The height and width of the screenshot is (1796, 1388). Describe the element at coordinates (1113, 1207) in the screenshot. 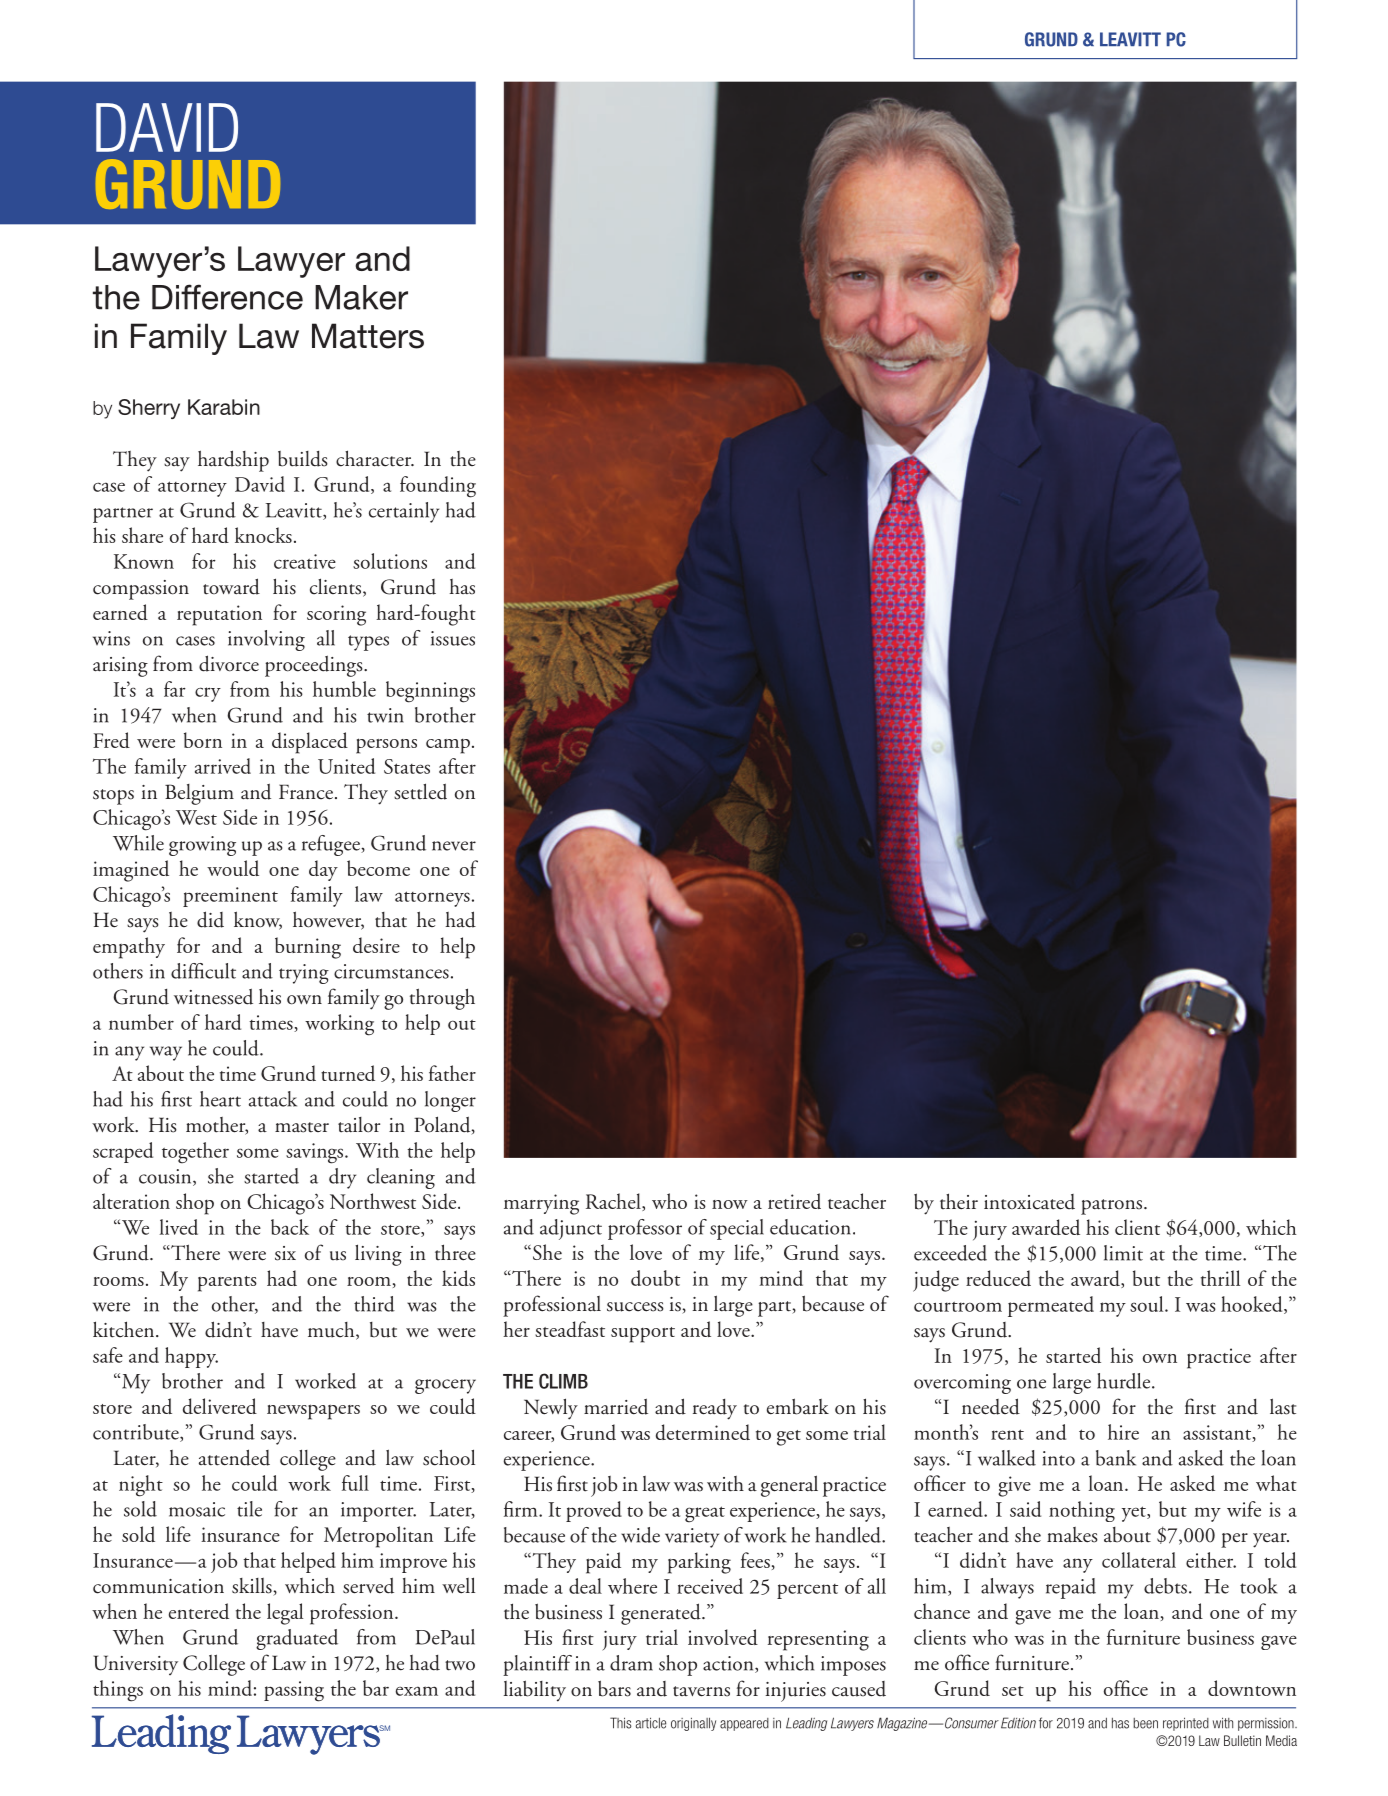

I see `patrons` at that location.
